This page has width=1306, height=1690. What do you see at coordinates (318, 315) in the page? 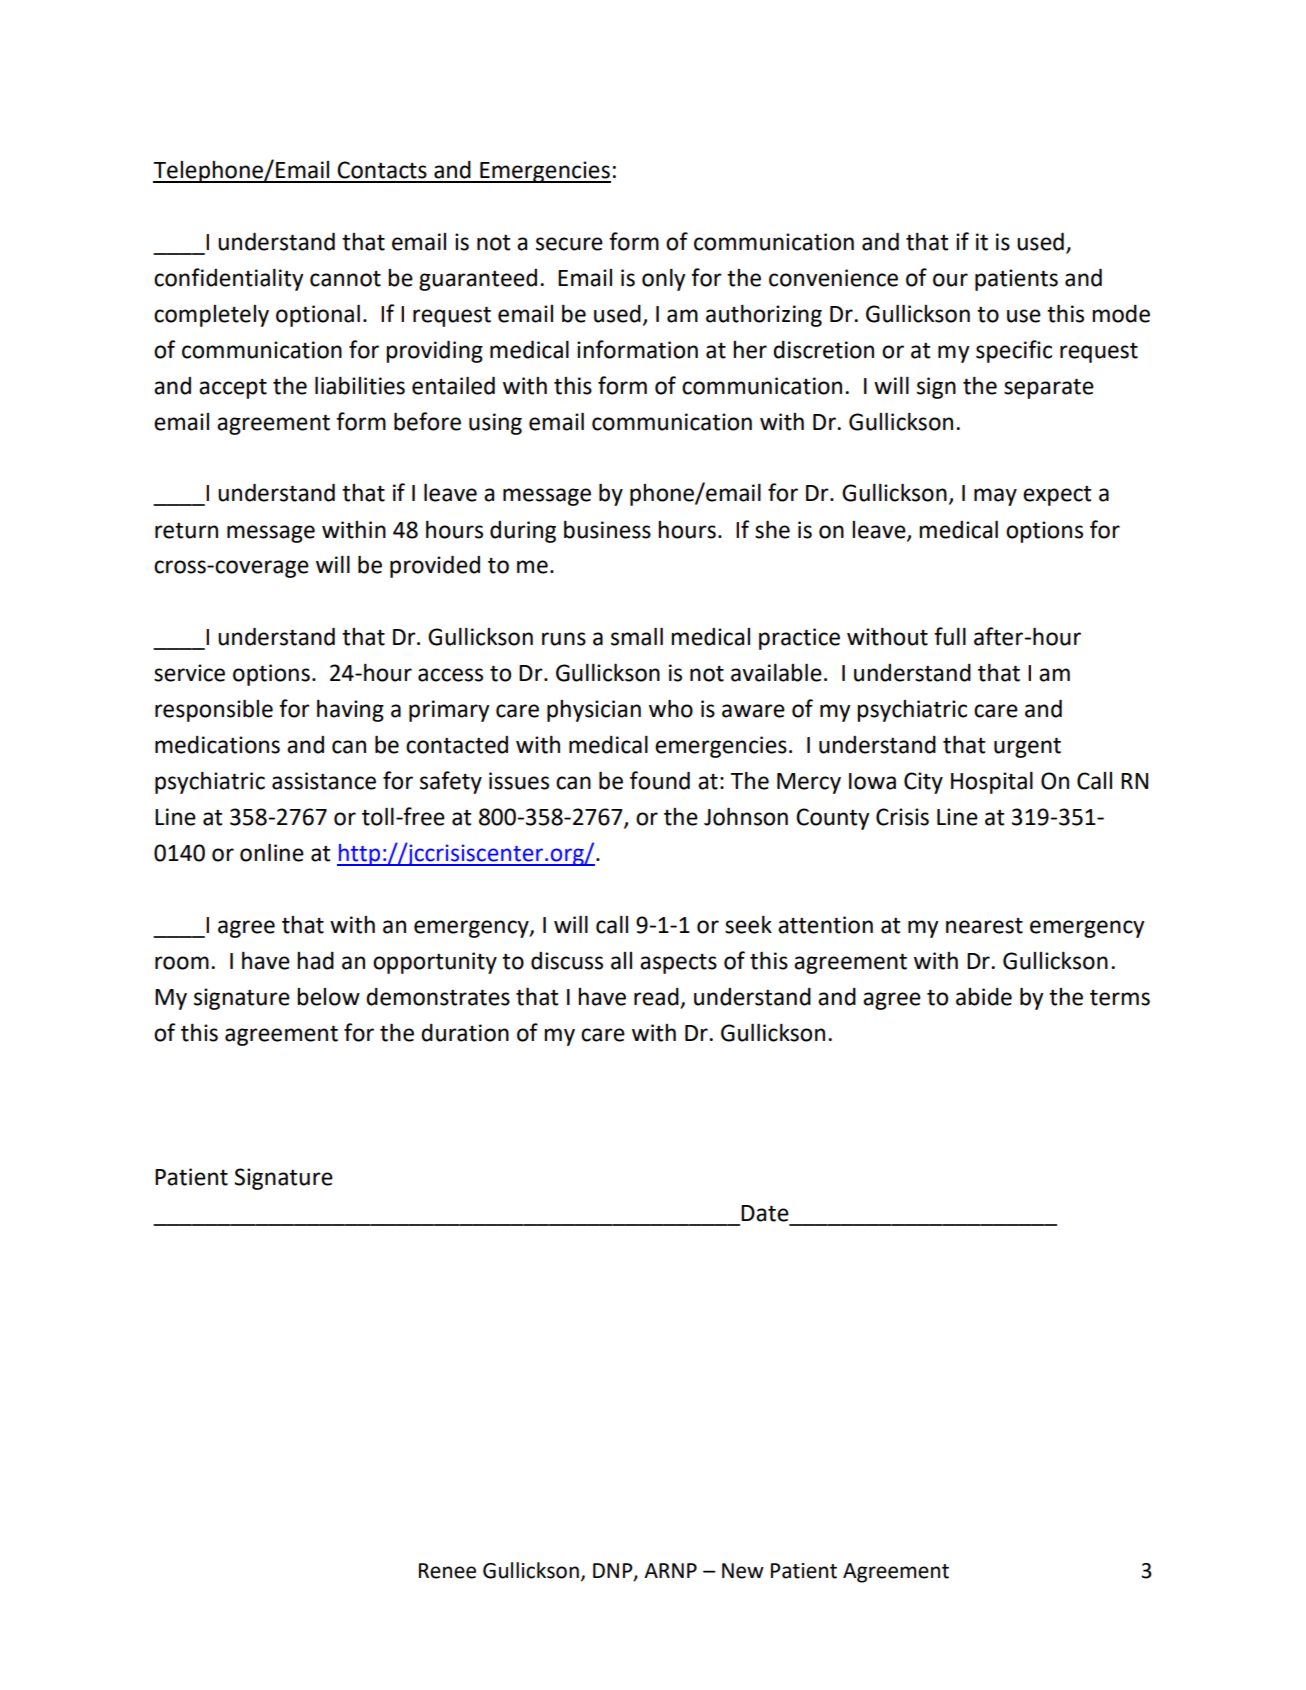
I see `optional` at bounding box center [318, 315].
